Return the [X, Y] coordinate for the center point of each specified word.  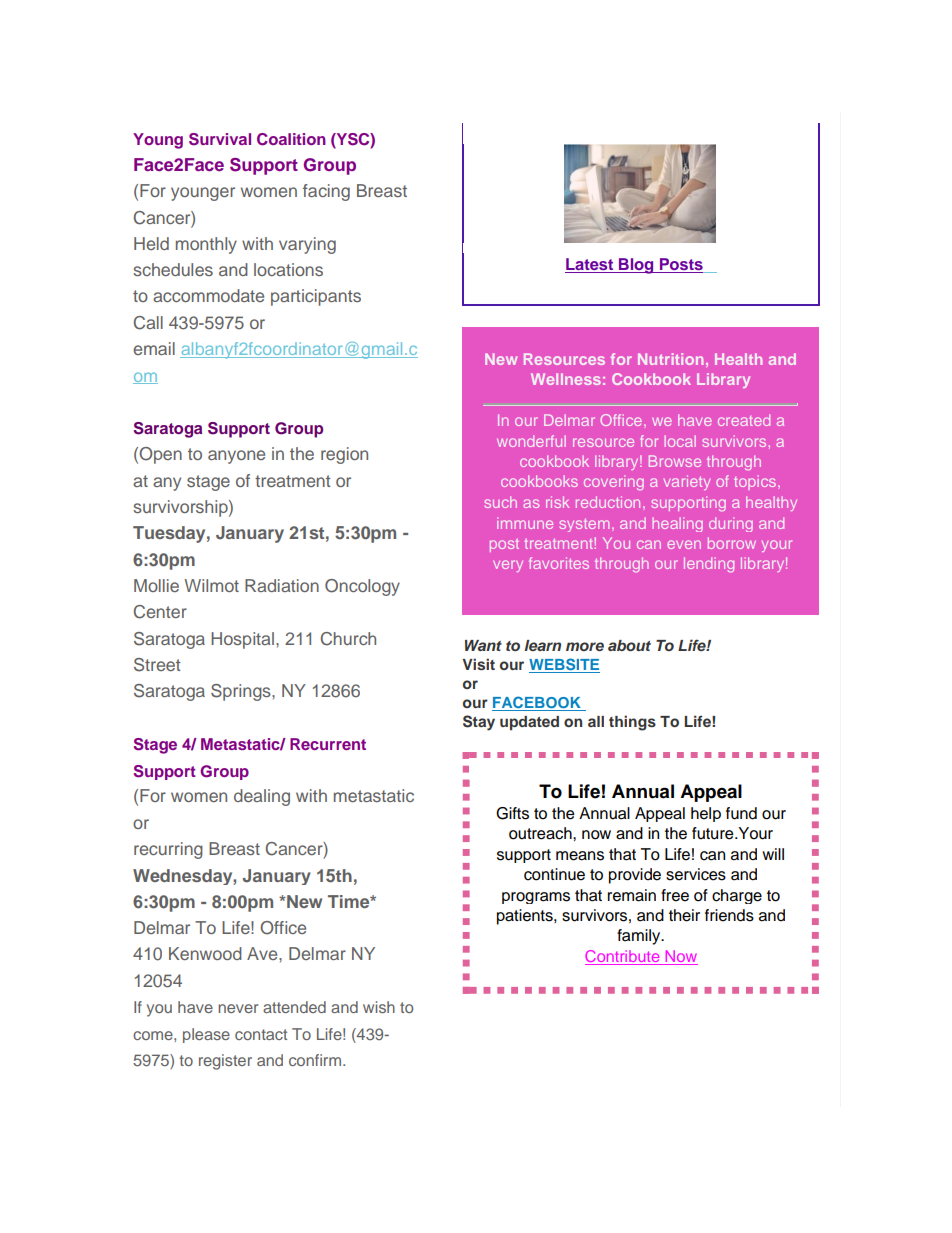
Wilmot [212, 585]
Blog [636, 266]
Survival [220, 139]
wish [379, 1007]
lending [709, 564]
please [206, 1035]
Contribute [623, 957]
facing [326, 192]
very [508, 566]
